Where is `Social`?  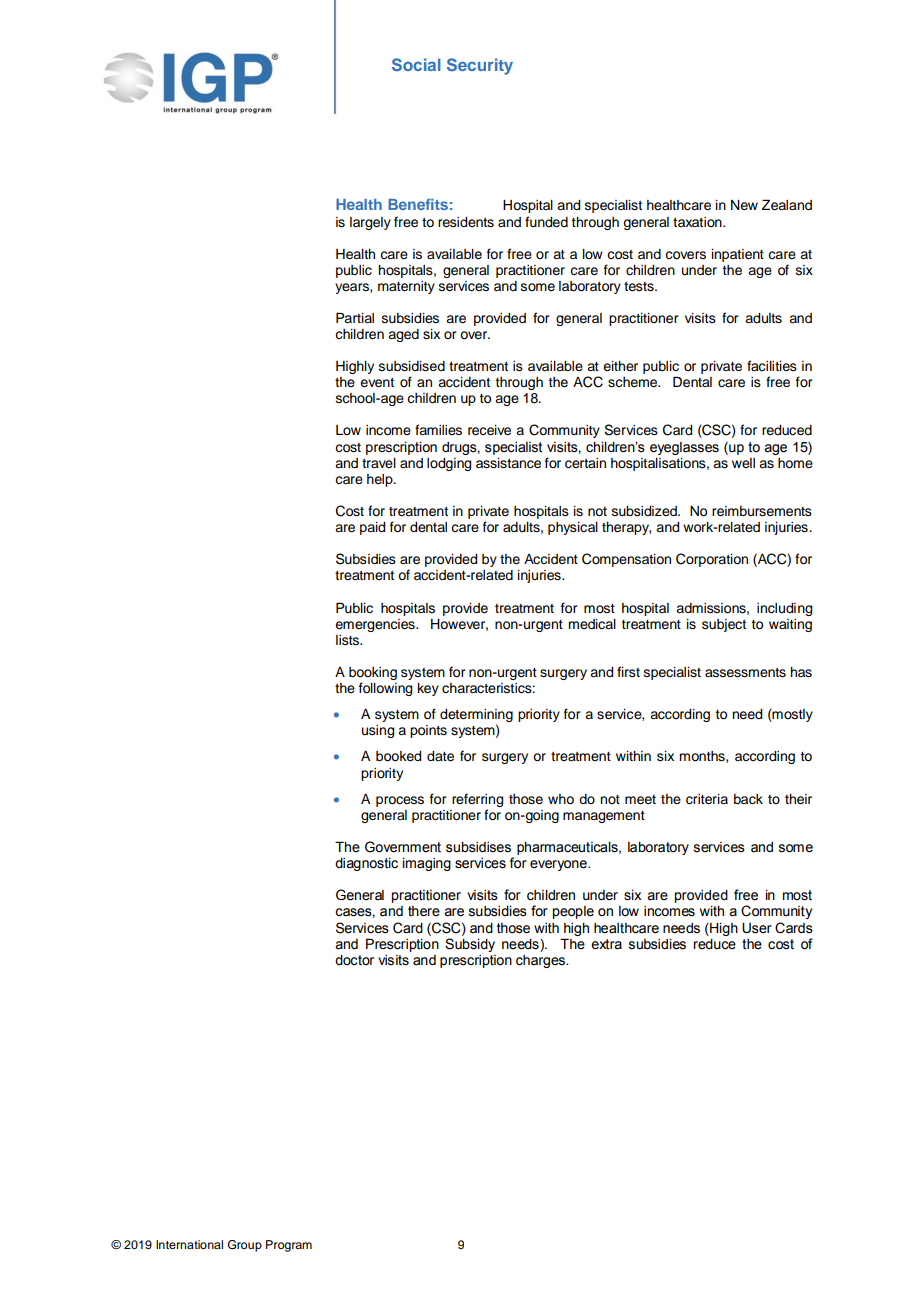
Social is located at coordinates (416, 64).
